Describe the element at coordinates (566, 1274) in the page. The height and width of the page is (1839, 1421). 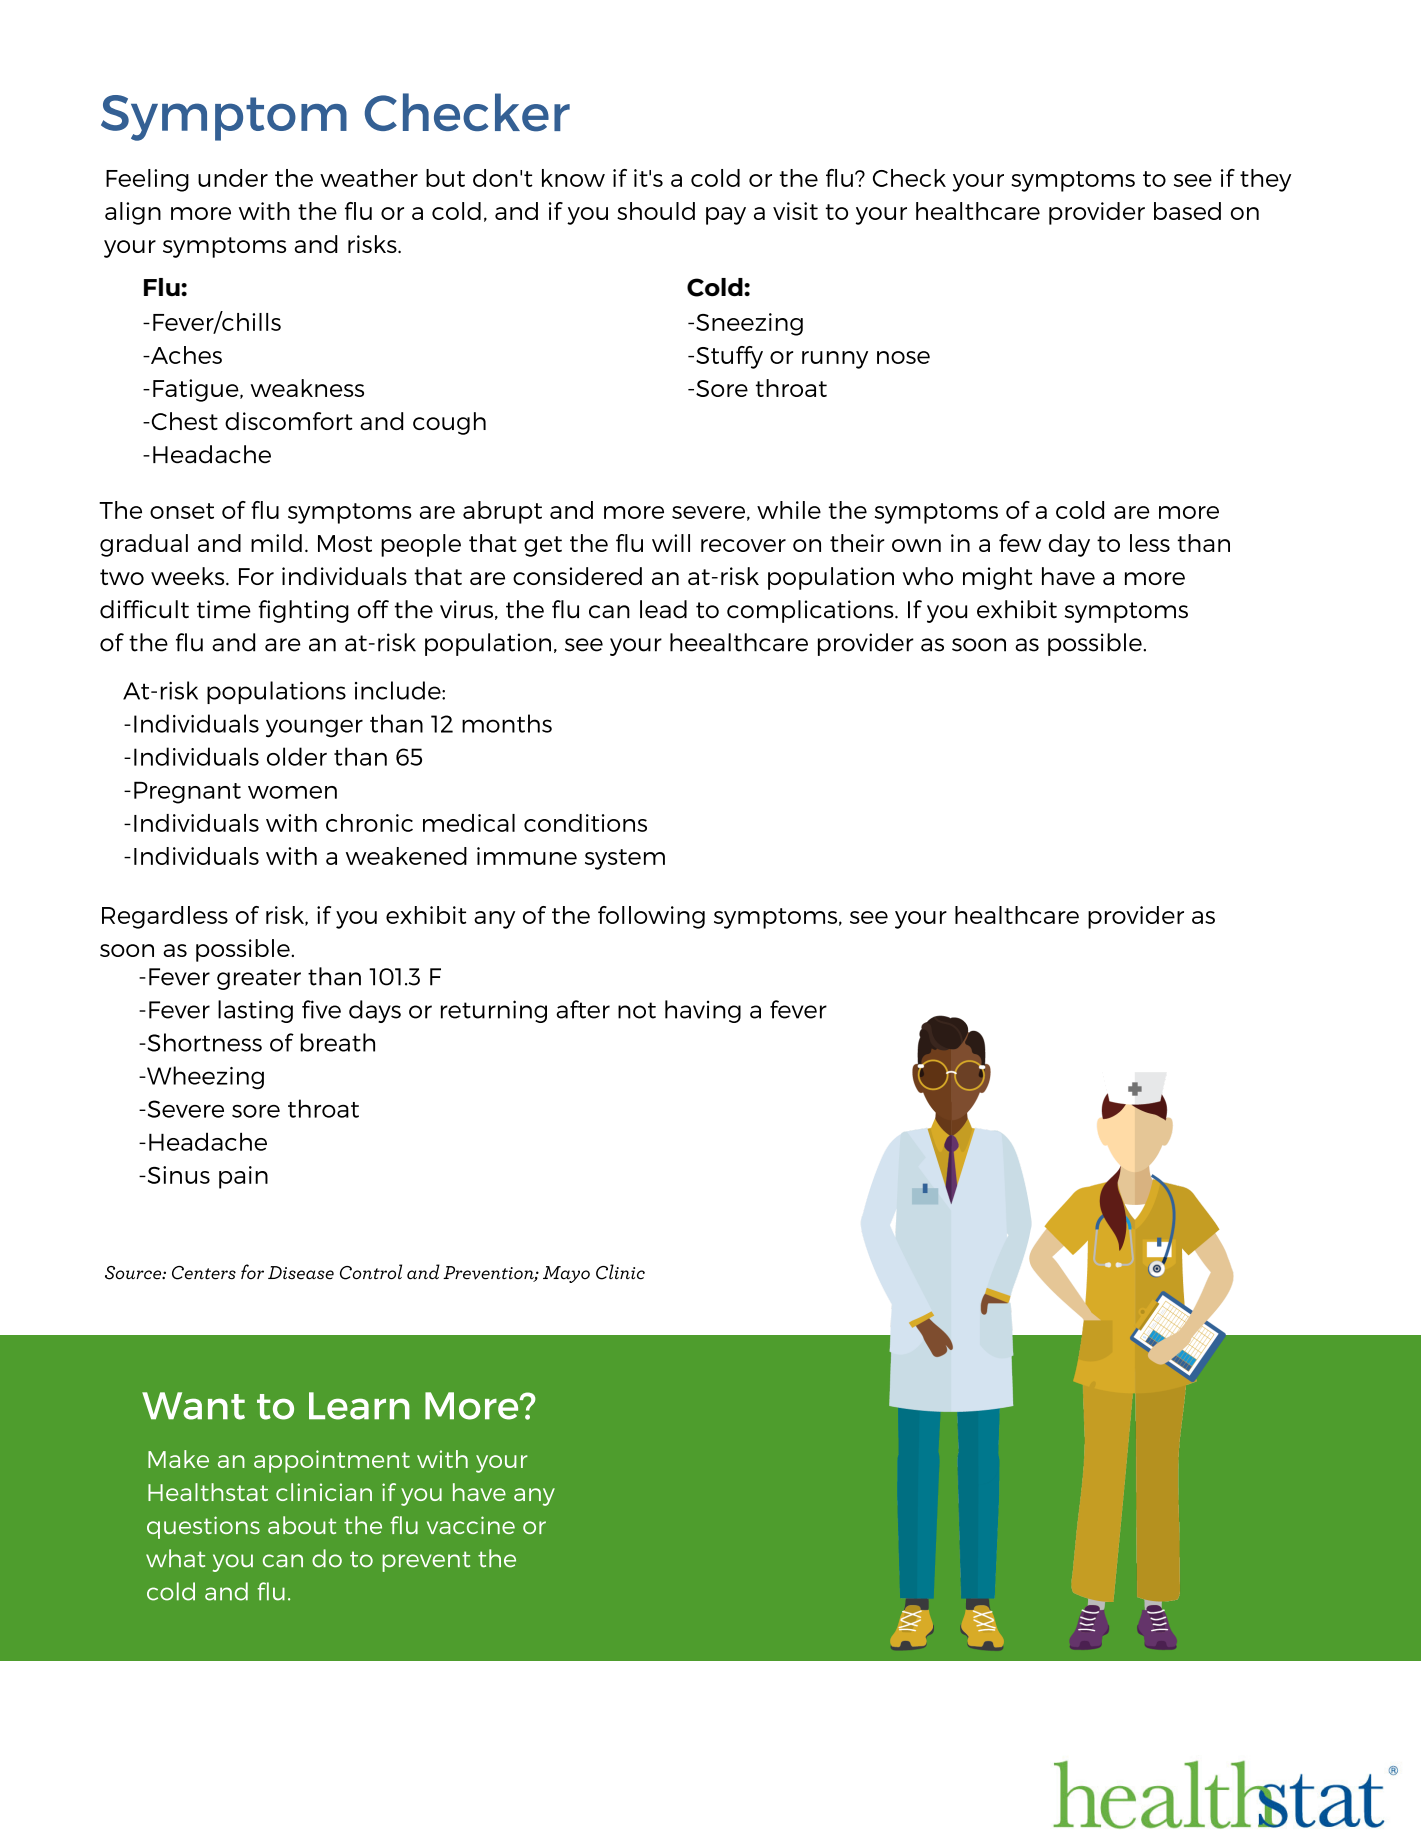
I see `Mayo` at that location.
